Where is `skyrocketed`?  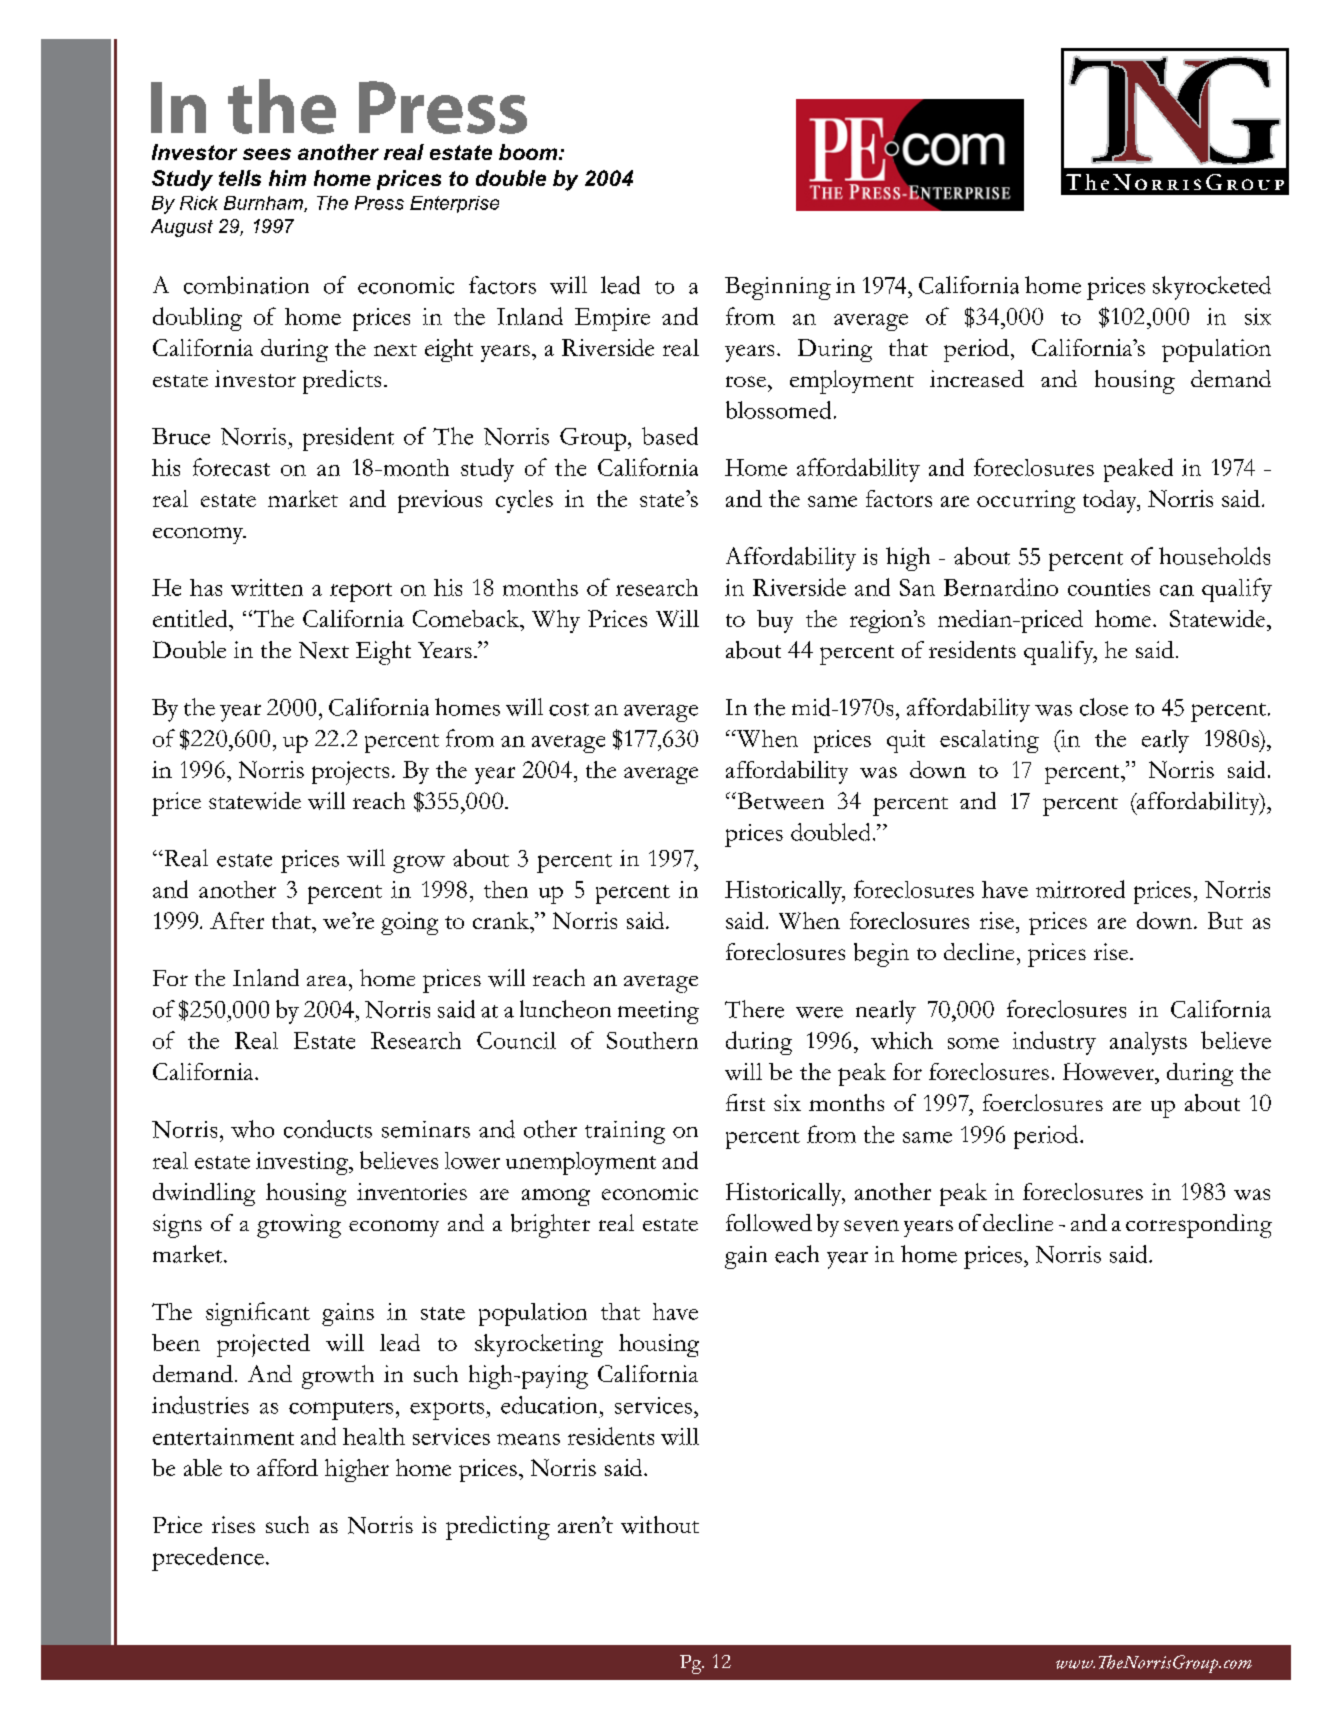
skyrocketed is located at coordinates (1212, 288).
